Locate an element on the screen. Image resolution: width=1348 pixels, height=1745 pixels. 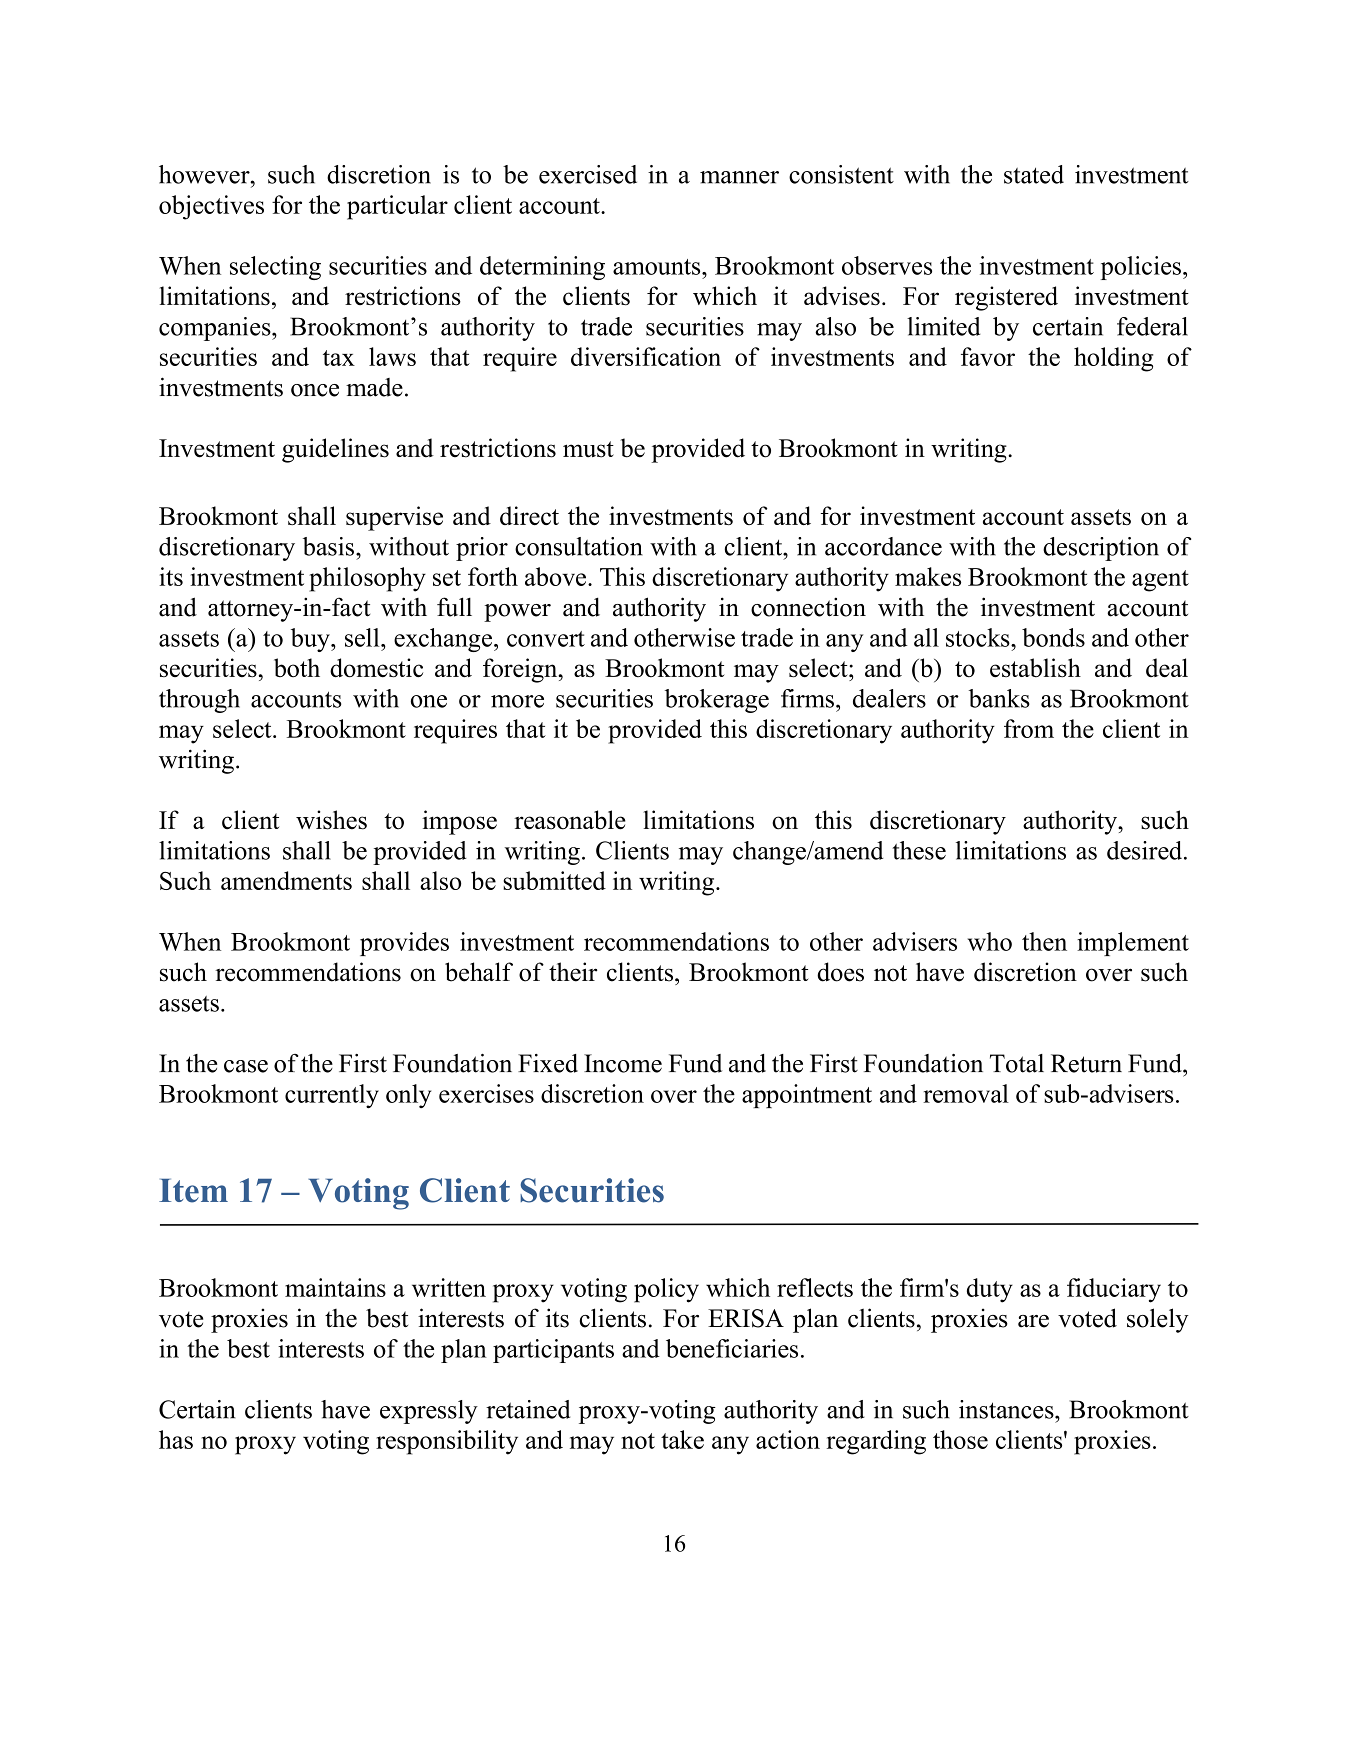
objectives is located at coordinates (211, 207).
